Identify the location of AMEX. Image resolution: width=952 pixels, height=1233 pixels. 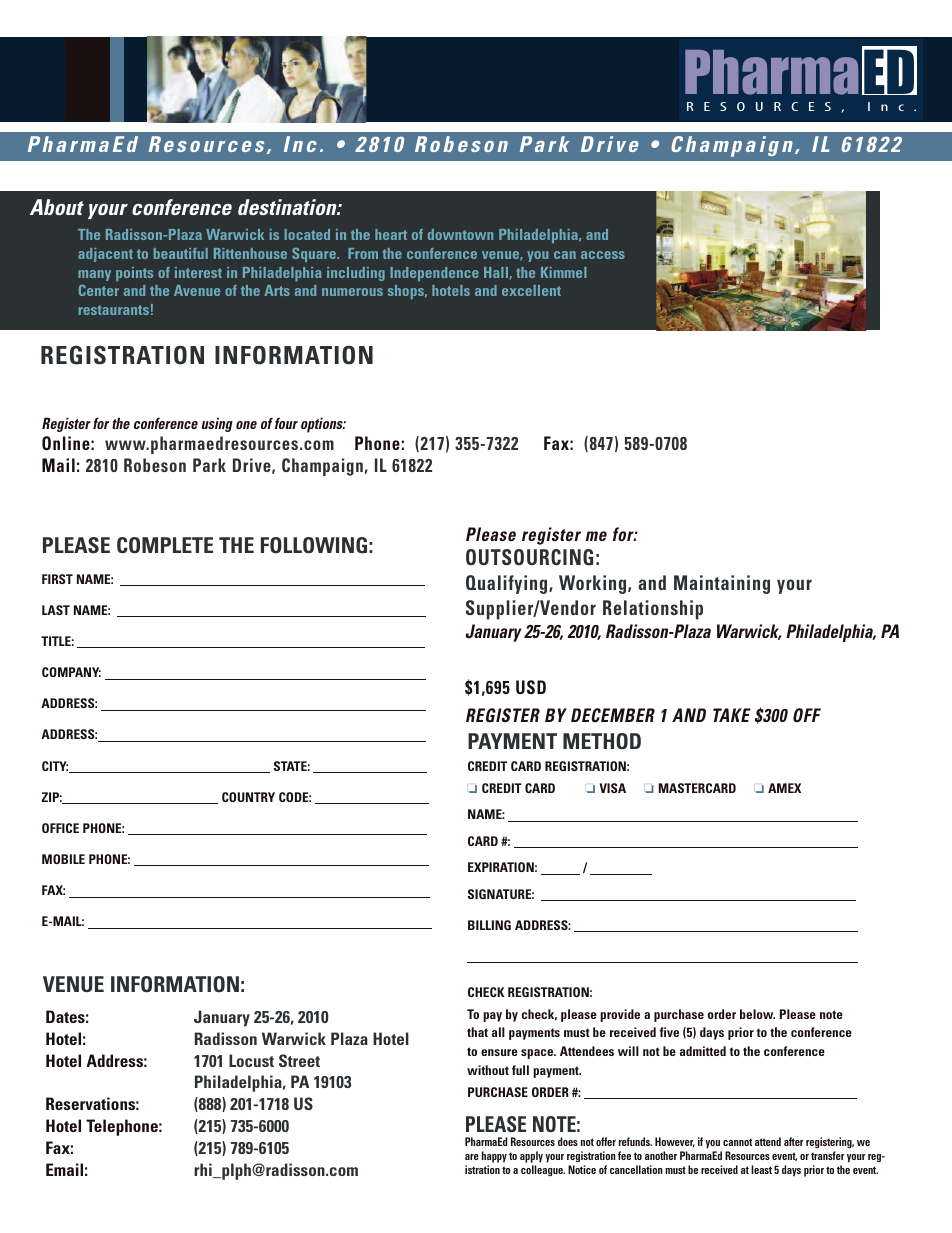
(784, 788).
